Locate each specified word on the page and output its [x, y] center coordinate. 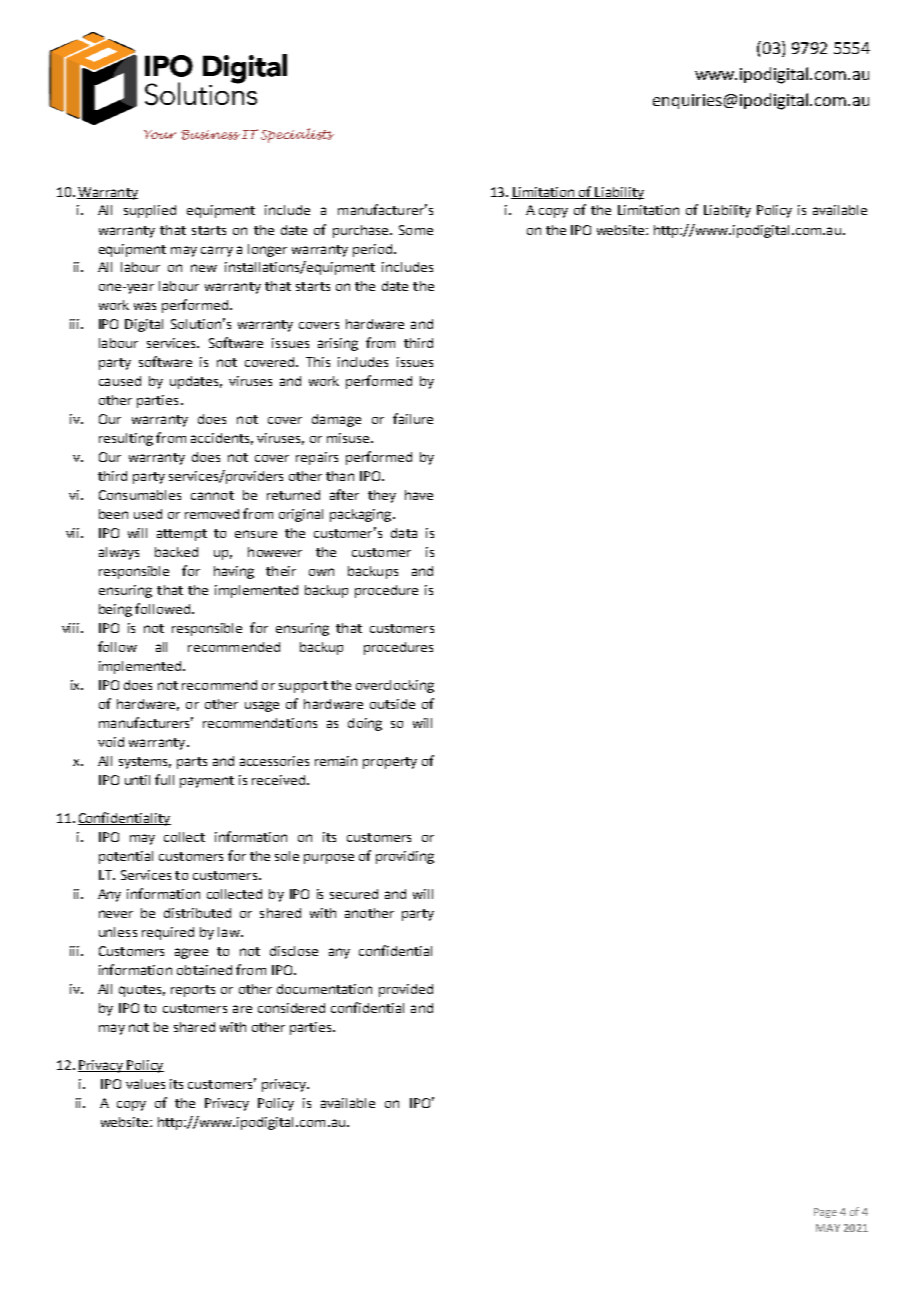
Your [160, 134]
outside [392, 704]
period [372, 250]
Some [416, 230]
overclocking [395, 686]
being [115, 610]
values [145, 1084]
